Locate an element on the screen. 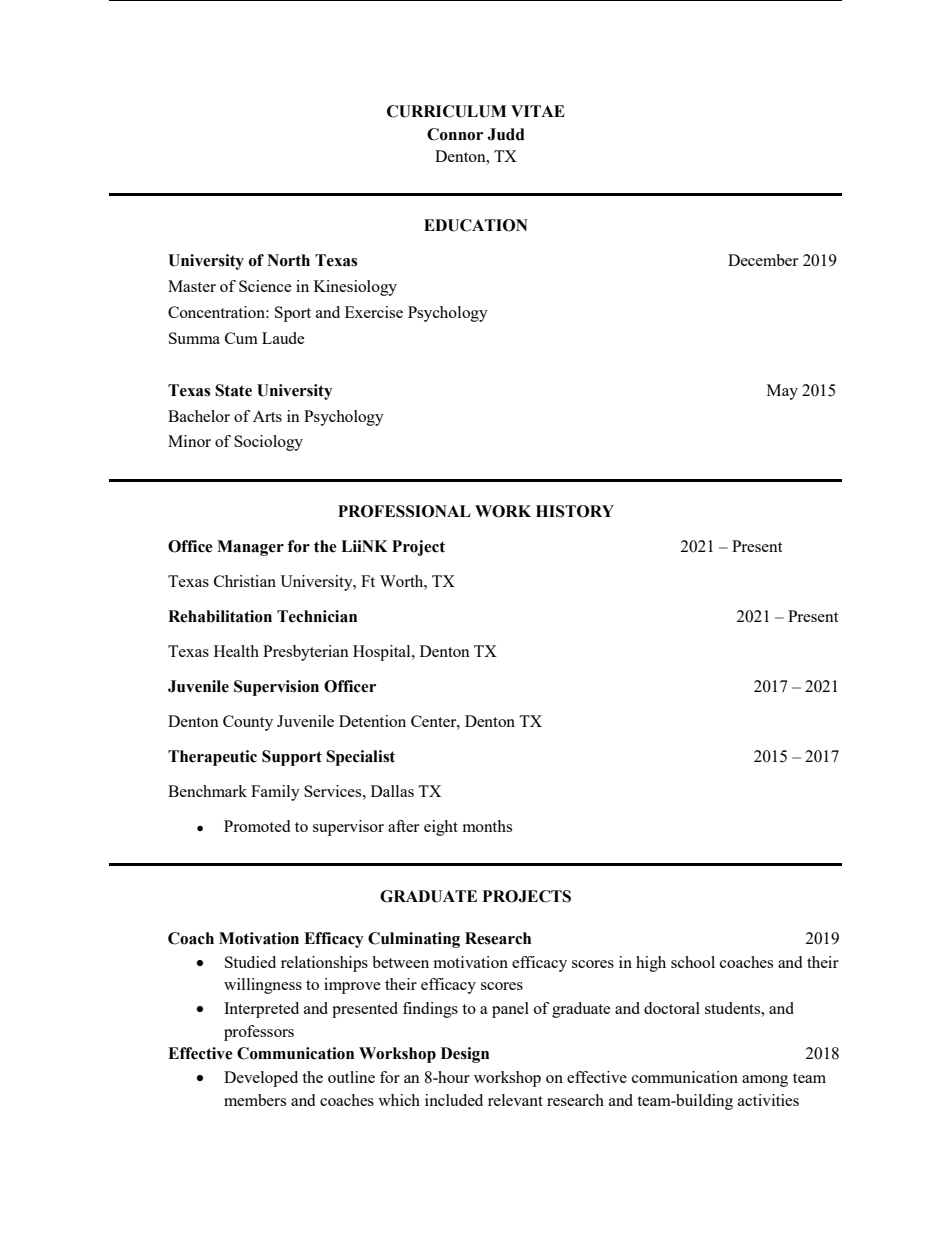 The image size is (952, 1233). December is located at coordinates (763, 260).
